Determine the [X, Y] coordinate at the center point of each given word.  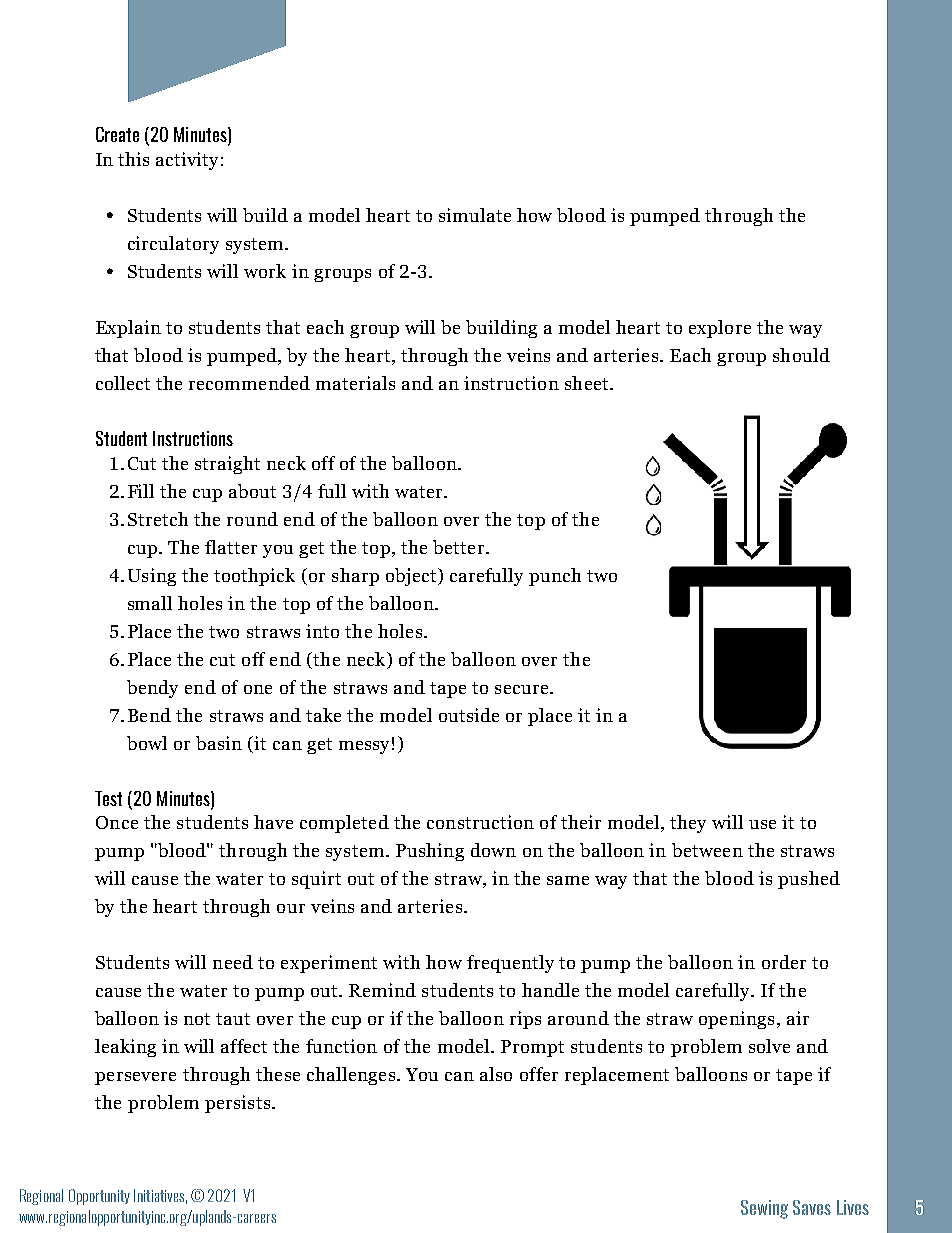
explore [720, 329]
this [133, 159]
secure [523, 689]
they [688, 824]
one [258, 689]
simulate [475, 215]
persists [237, 1104]
